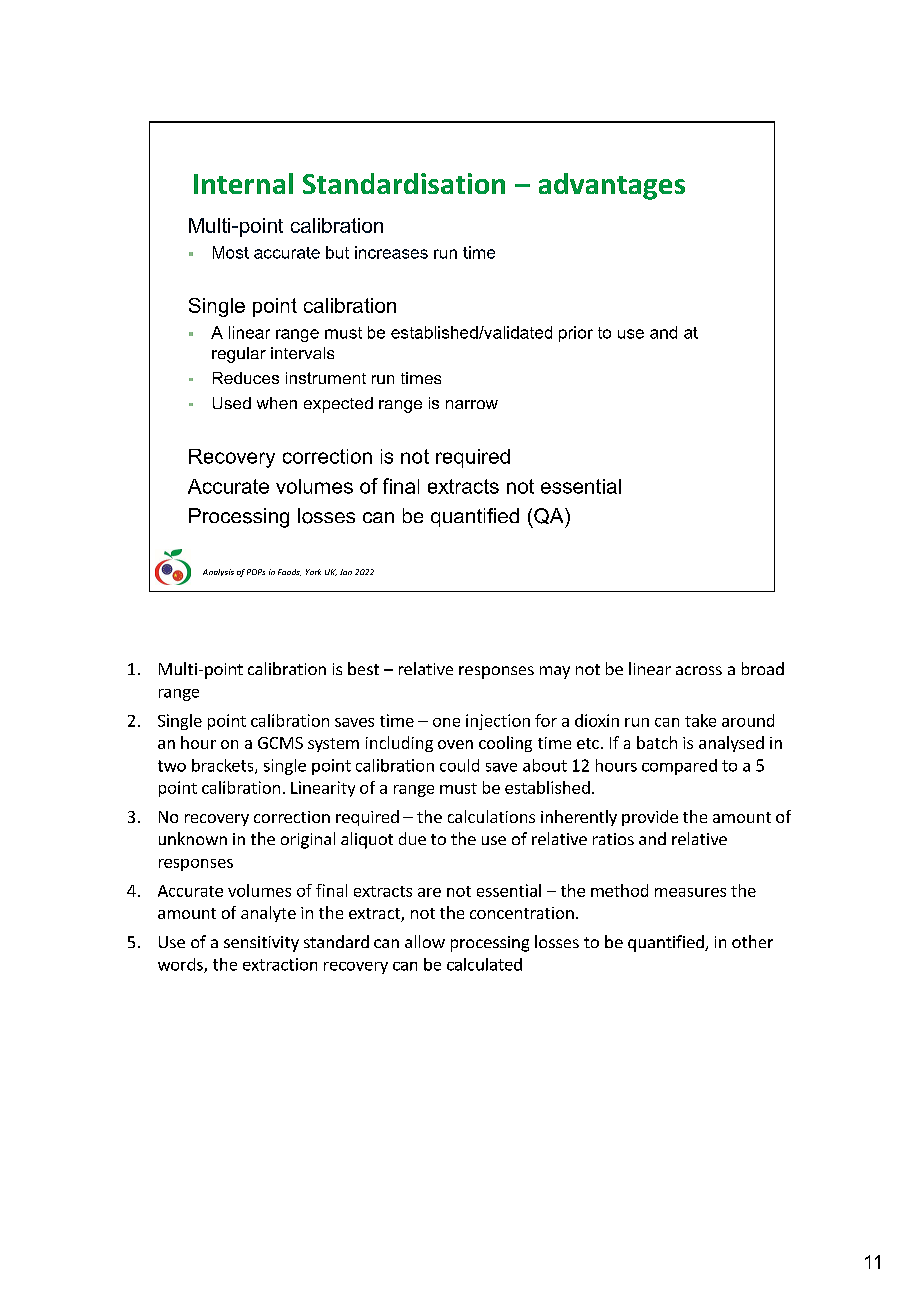 The image size is (924, 1308). What do you see at coordinates (700, 720) in the screenshot?
I see `take` at bounding box center [700, 720].
